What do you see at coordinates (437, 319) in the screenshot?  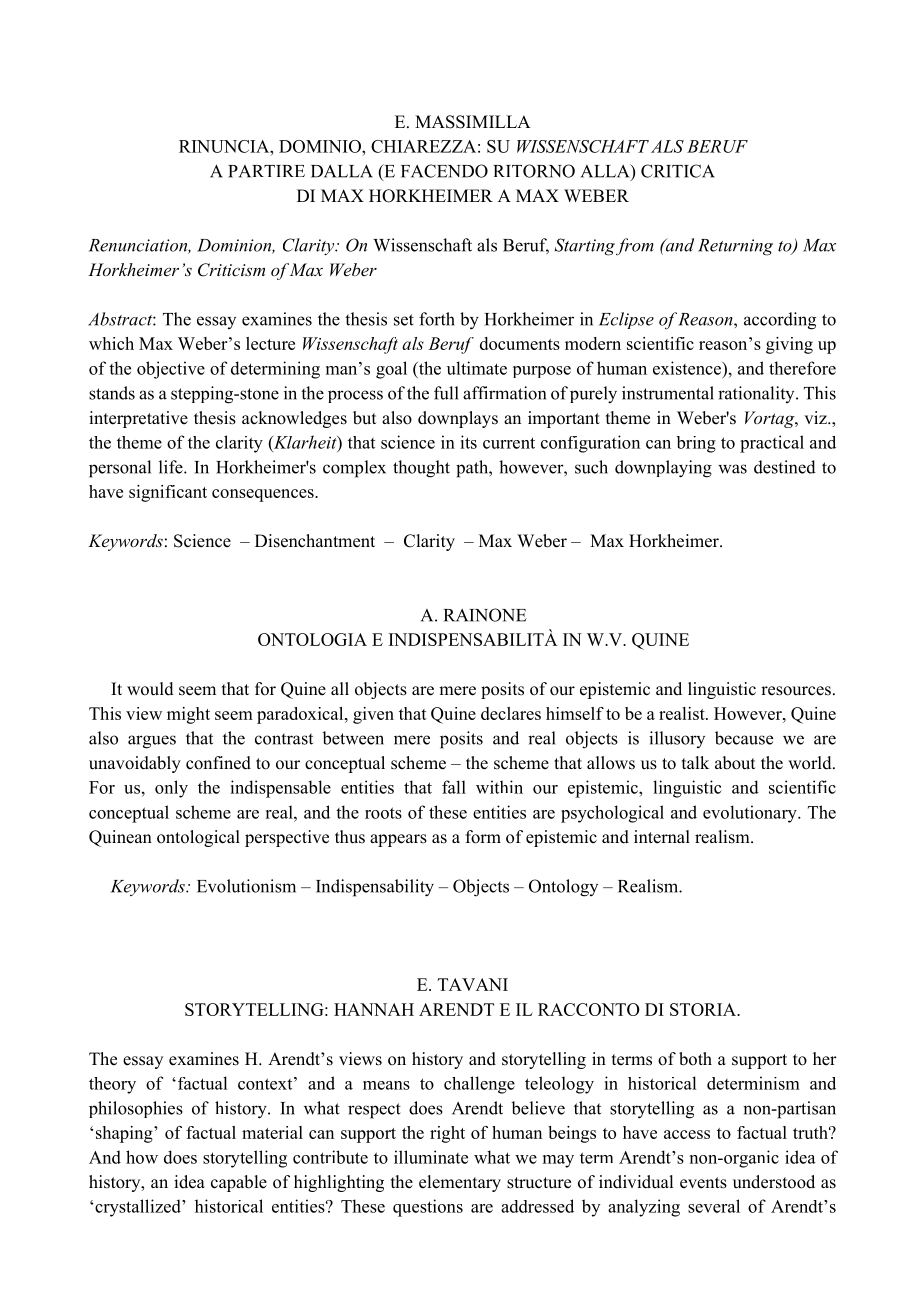 I see `forth` at bounding box center [437, 319].
